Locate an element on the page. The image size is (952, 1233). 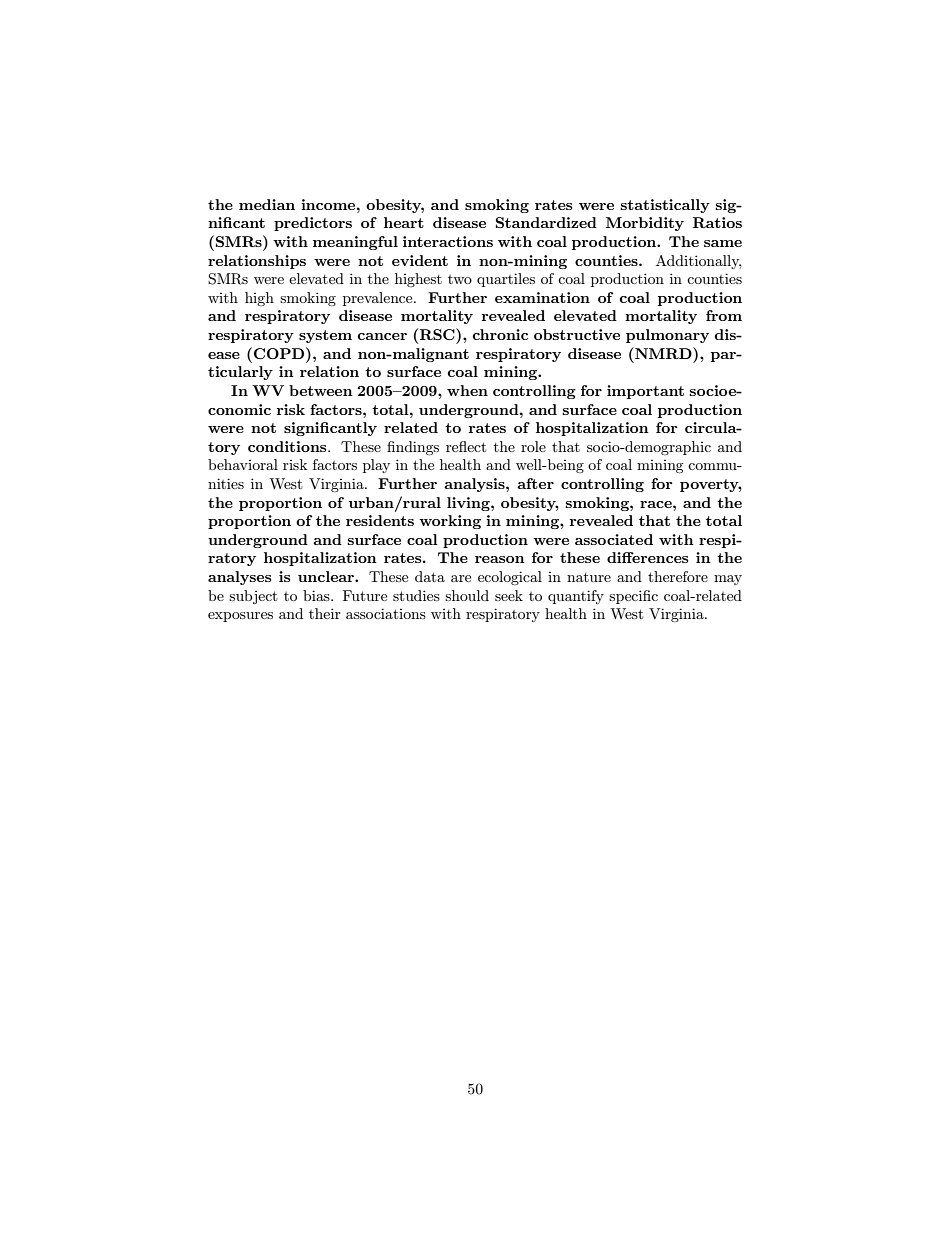
system is located at coordinates (325, 336).
